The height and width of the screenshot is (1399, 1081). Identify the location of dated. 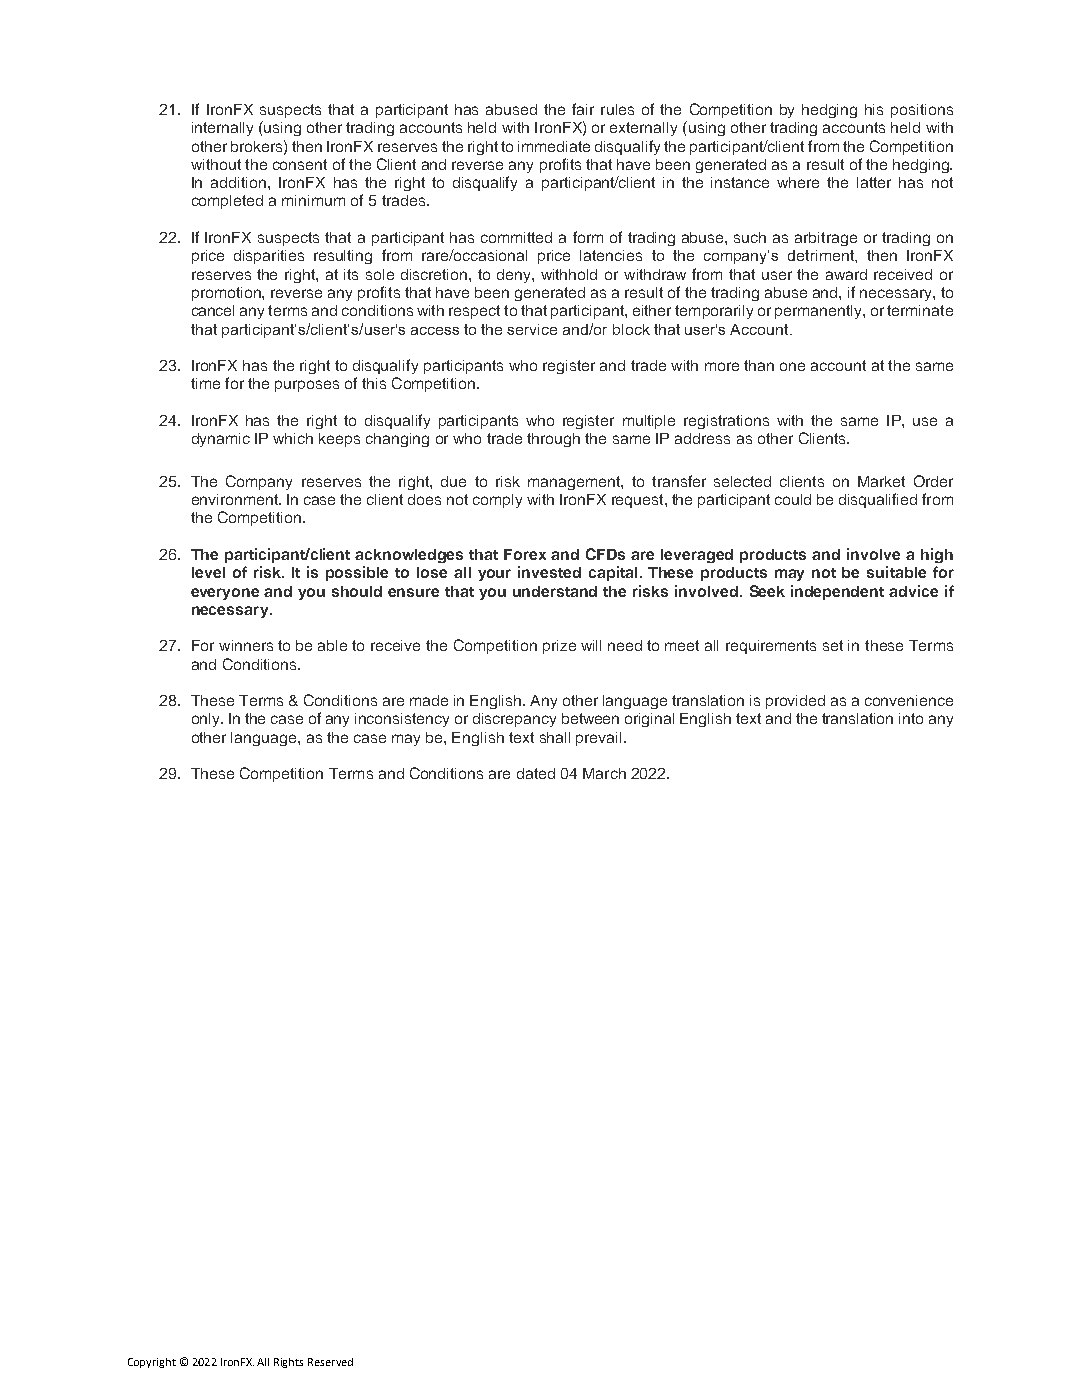
(536, 773).
